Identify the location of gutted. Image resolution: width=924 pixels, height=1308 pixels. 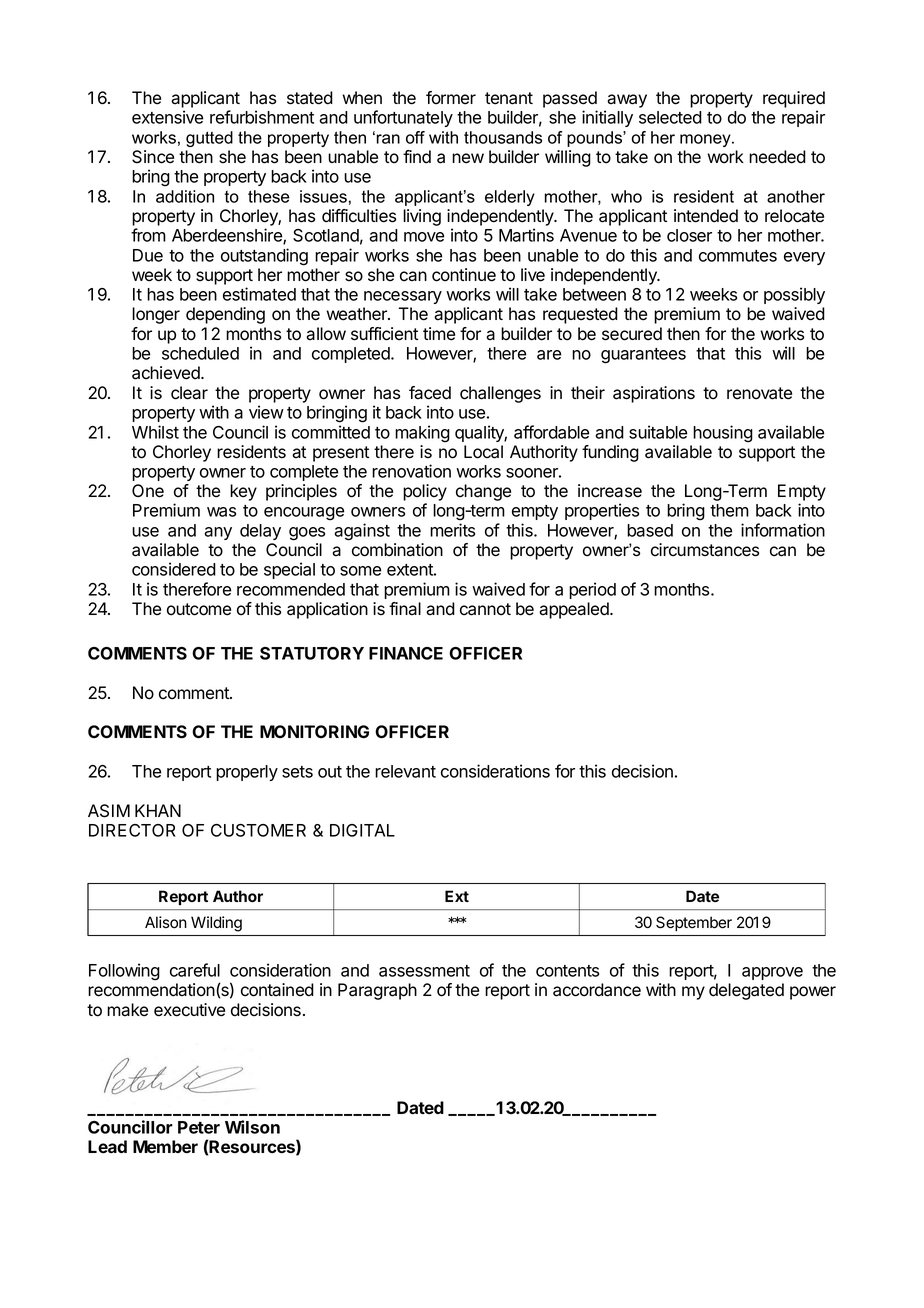
(209, 139).
